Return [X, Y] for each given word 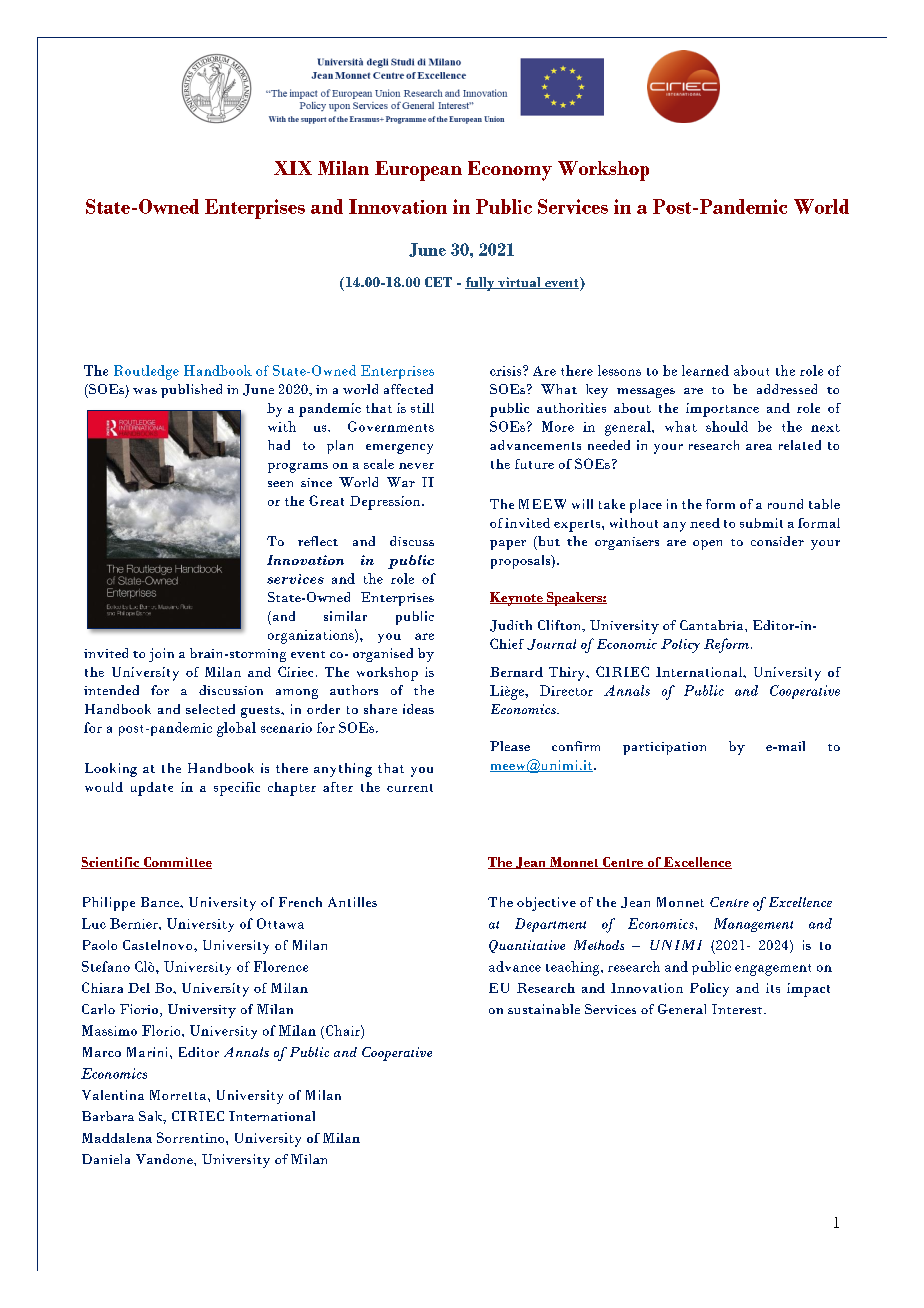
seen [280, 484]
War [401, 482]
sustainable [544, 1009]
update [152, 789]
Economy [510, 171]
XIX [293, 168]
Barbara [108, 1116]
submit [761, 523]
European [418, 171]
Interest [738, 1009]
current [410, 788]
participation [664, 748]
